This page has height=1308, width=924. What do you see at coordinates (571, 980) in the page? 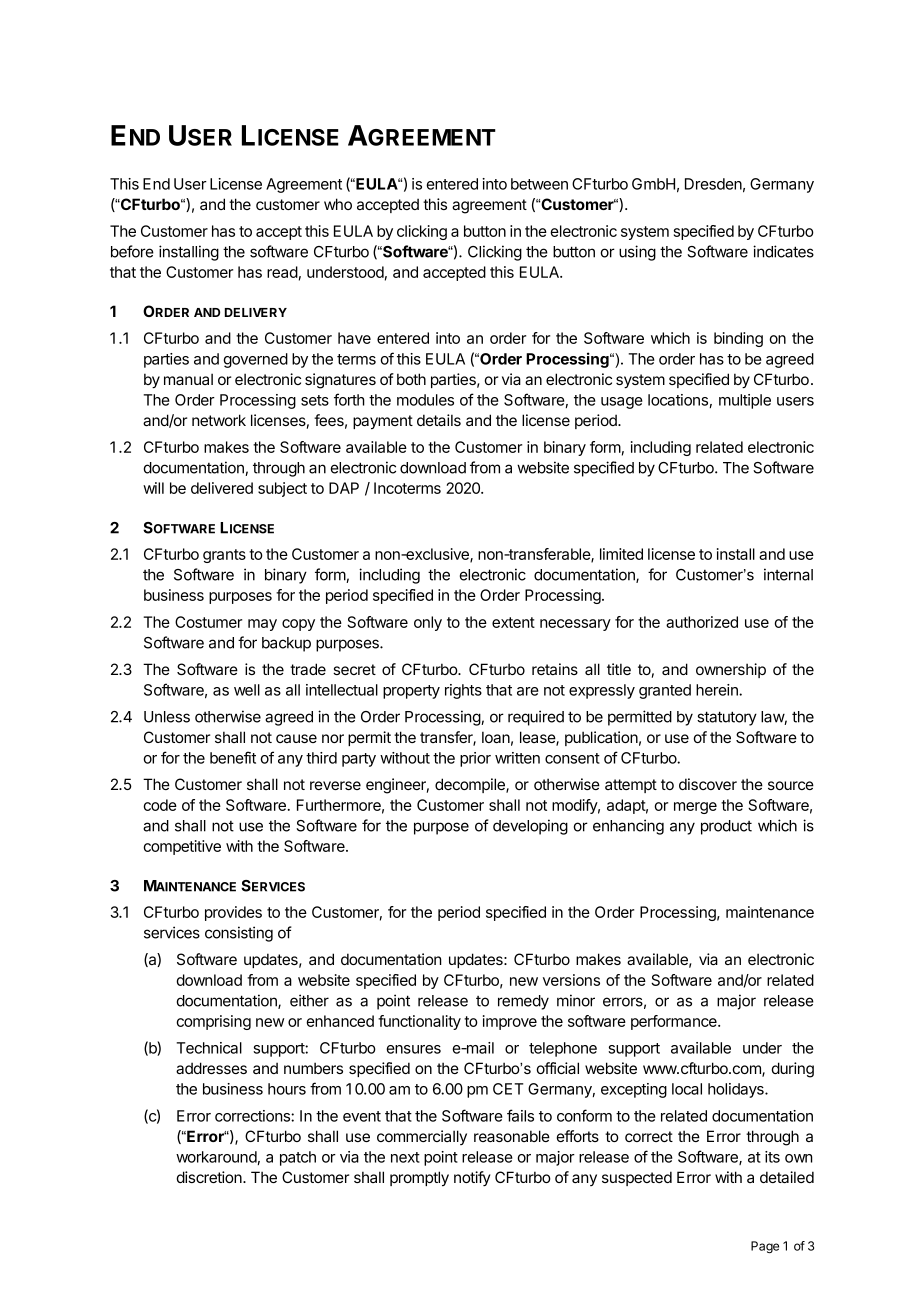
I see `versions` at bounding box center [571, 980].
